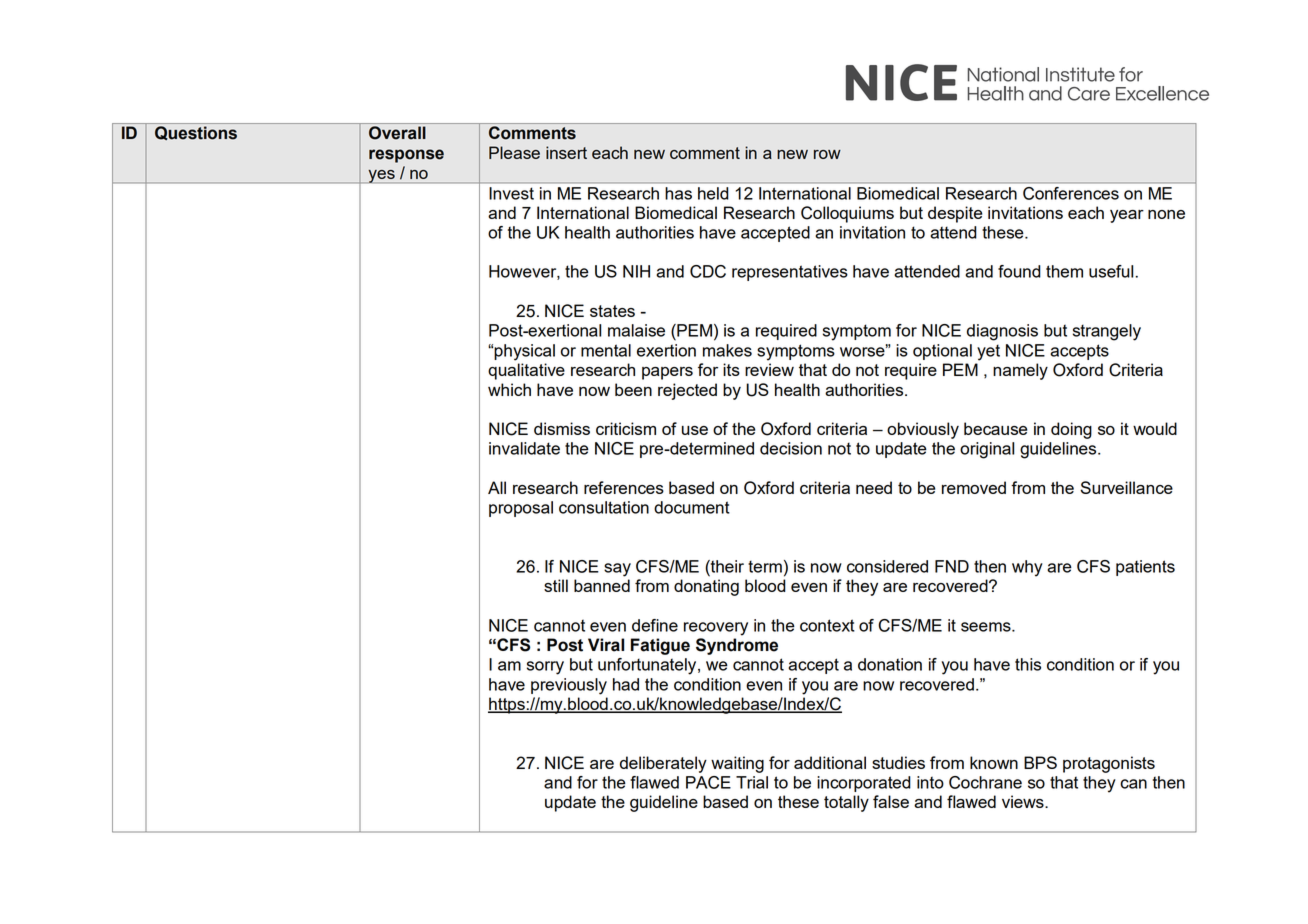 This image has height=924, width=1308. I want to click on Conferences, so click(1071, 193).
